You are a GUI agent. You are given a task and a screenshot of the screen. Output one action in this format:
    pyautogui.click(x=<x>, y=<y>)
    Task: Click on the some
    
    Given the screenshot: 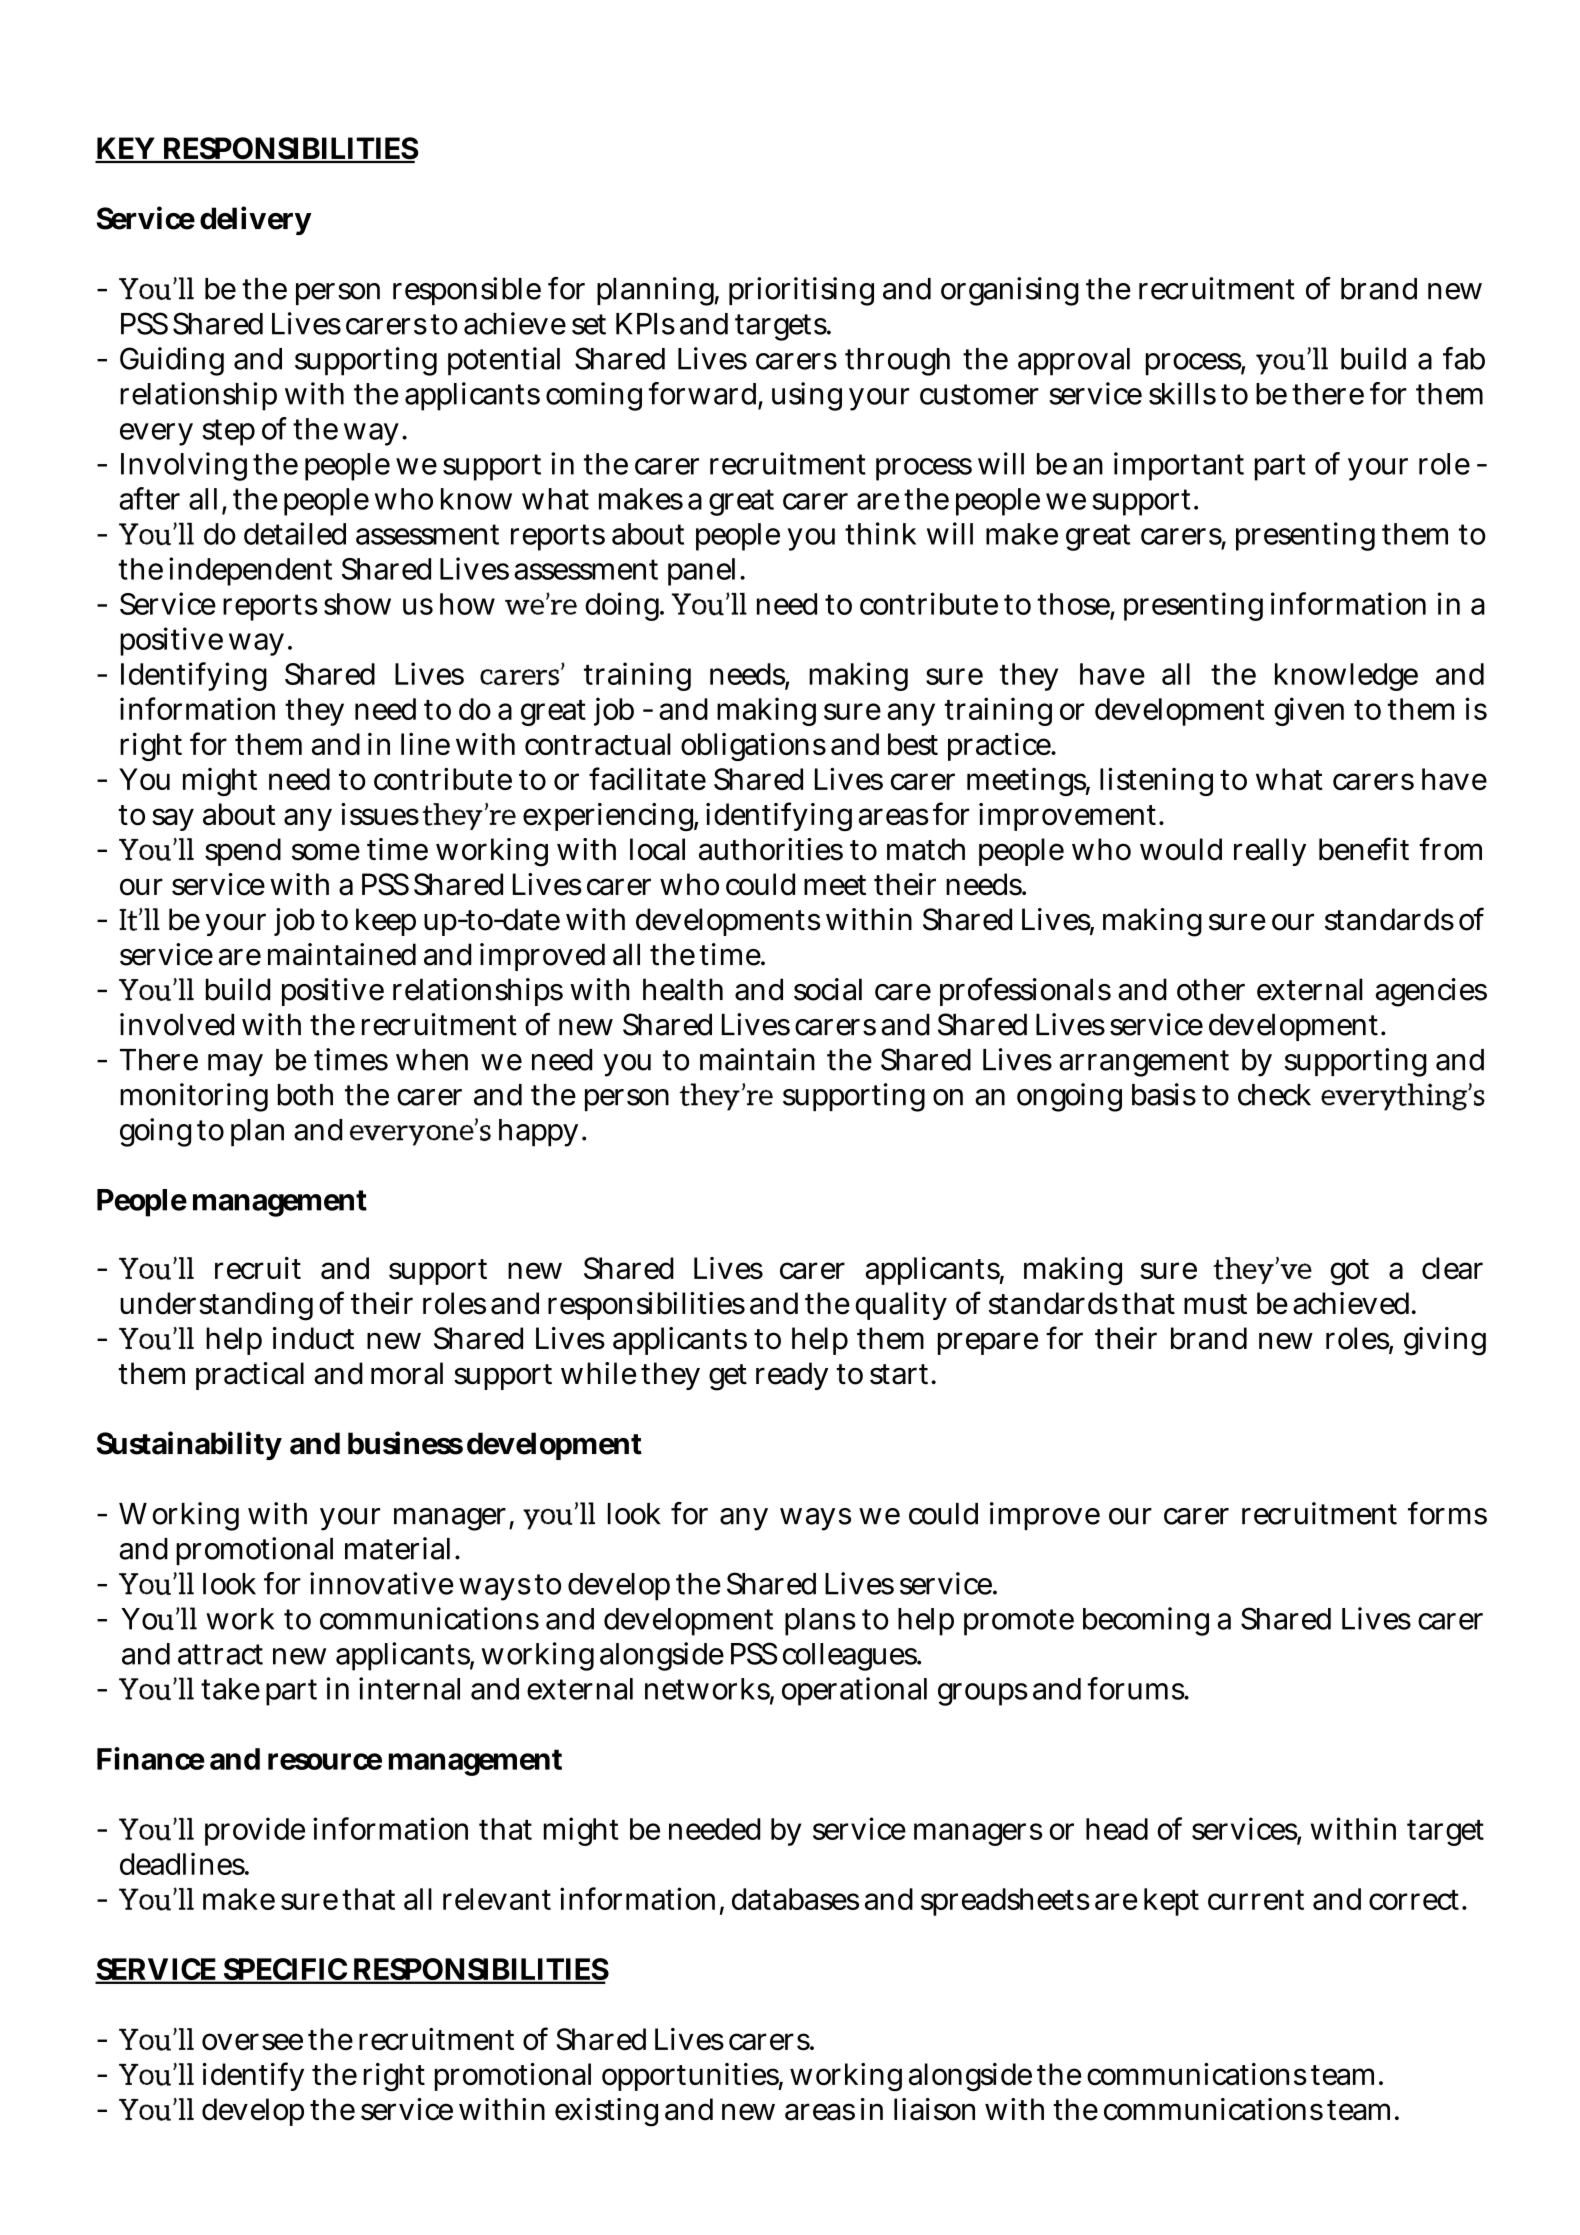 What is the action you would take?
    pyautogui.click(x=326, y=852)
